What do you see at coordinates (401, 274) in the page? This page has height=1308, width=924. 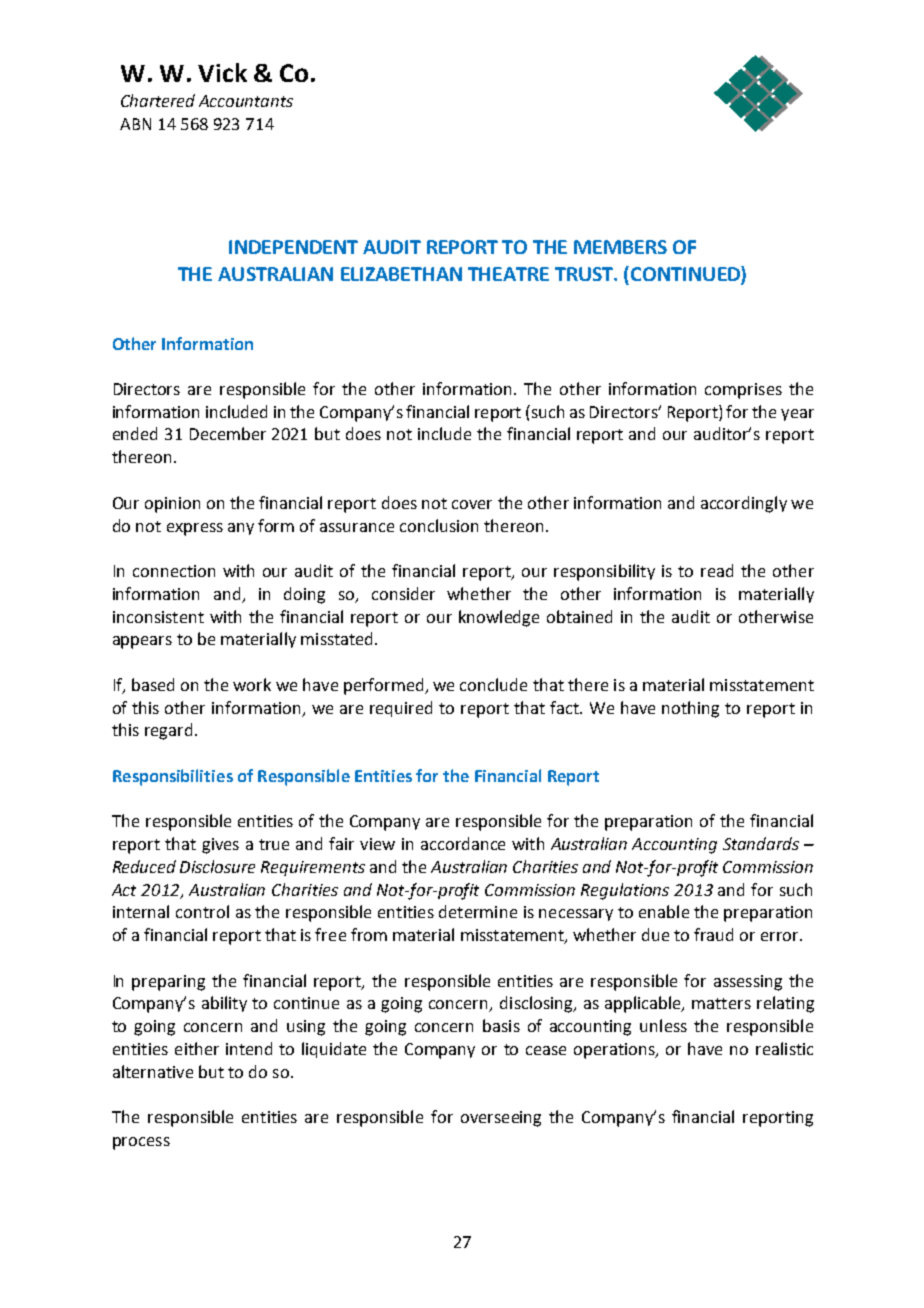 I see `ELIZABETHAN` at bounding box center [401, 274].
